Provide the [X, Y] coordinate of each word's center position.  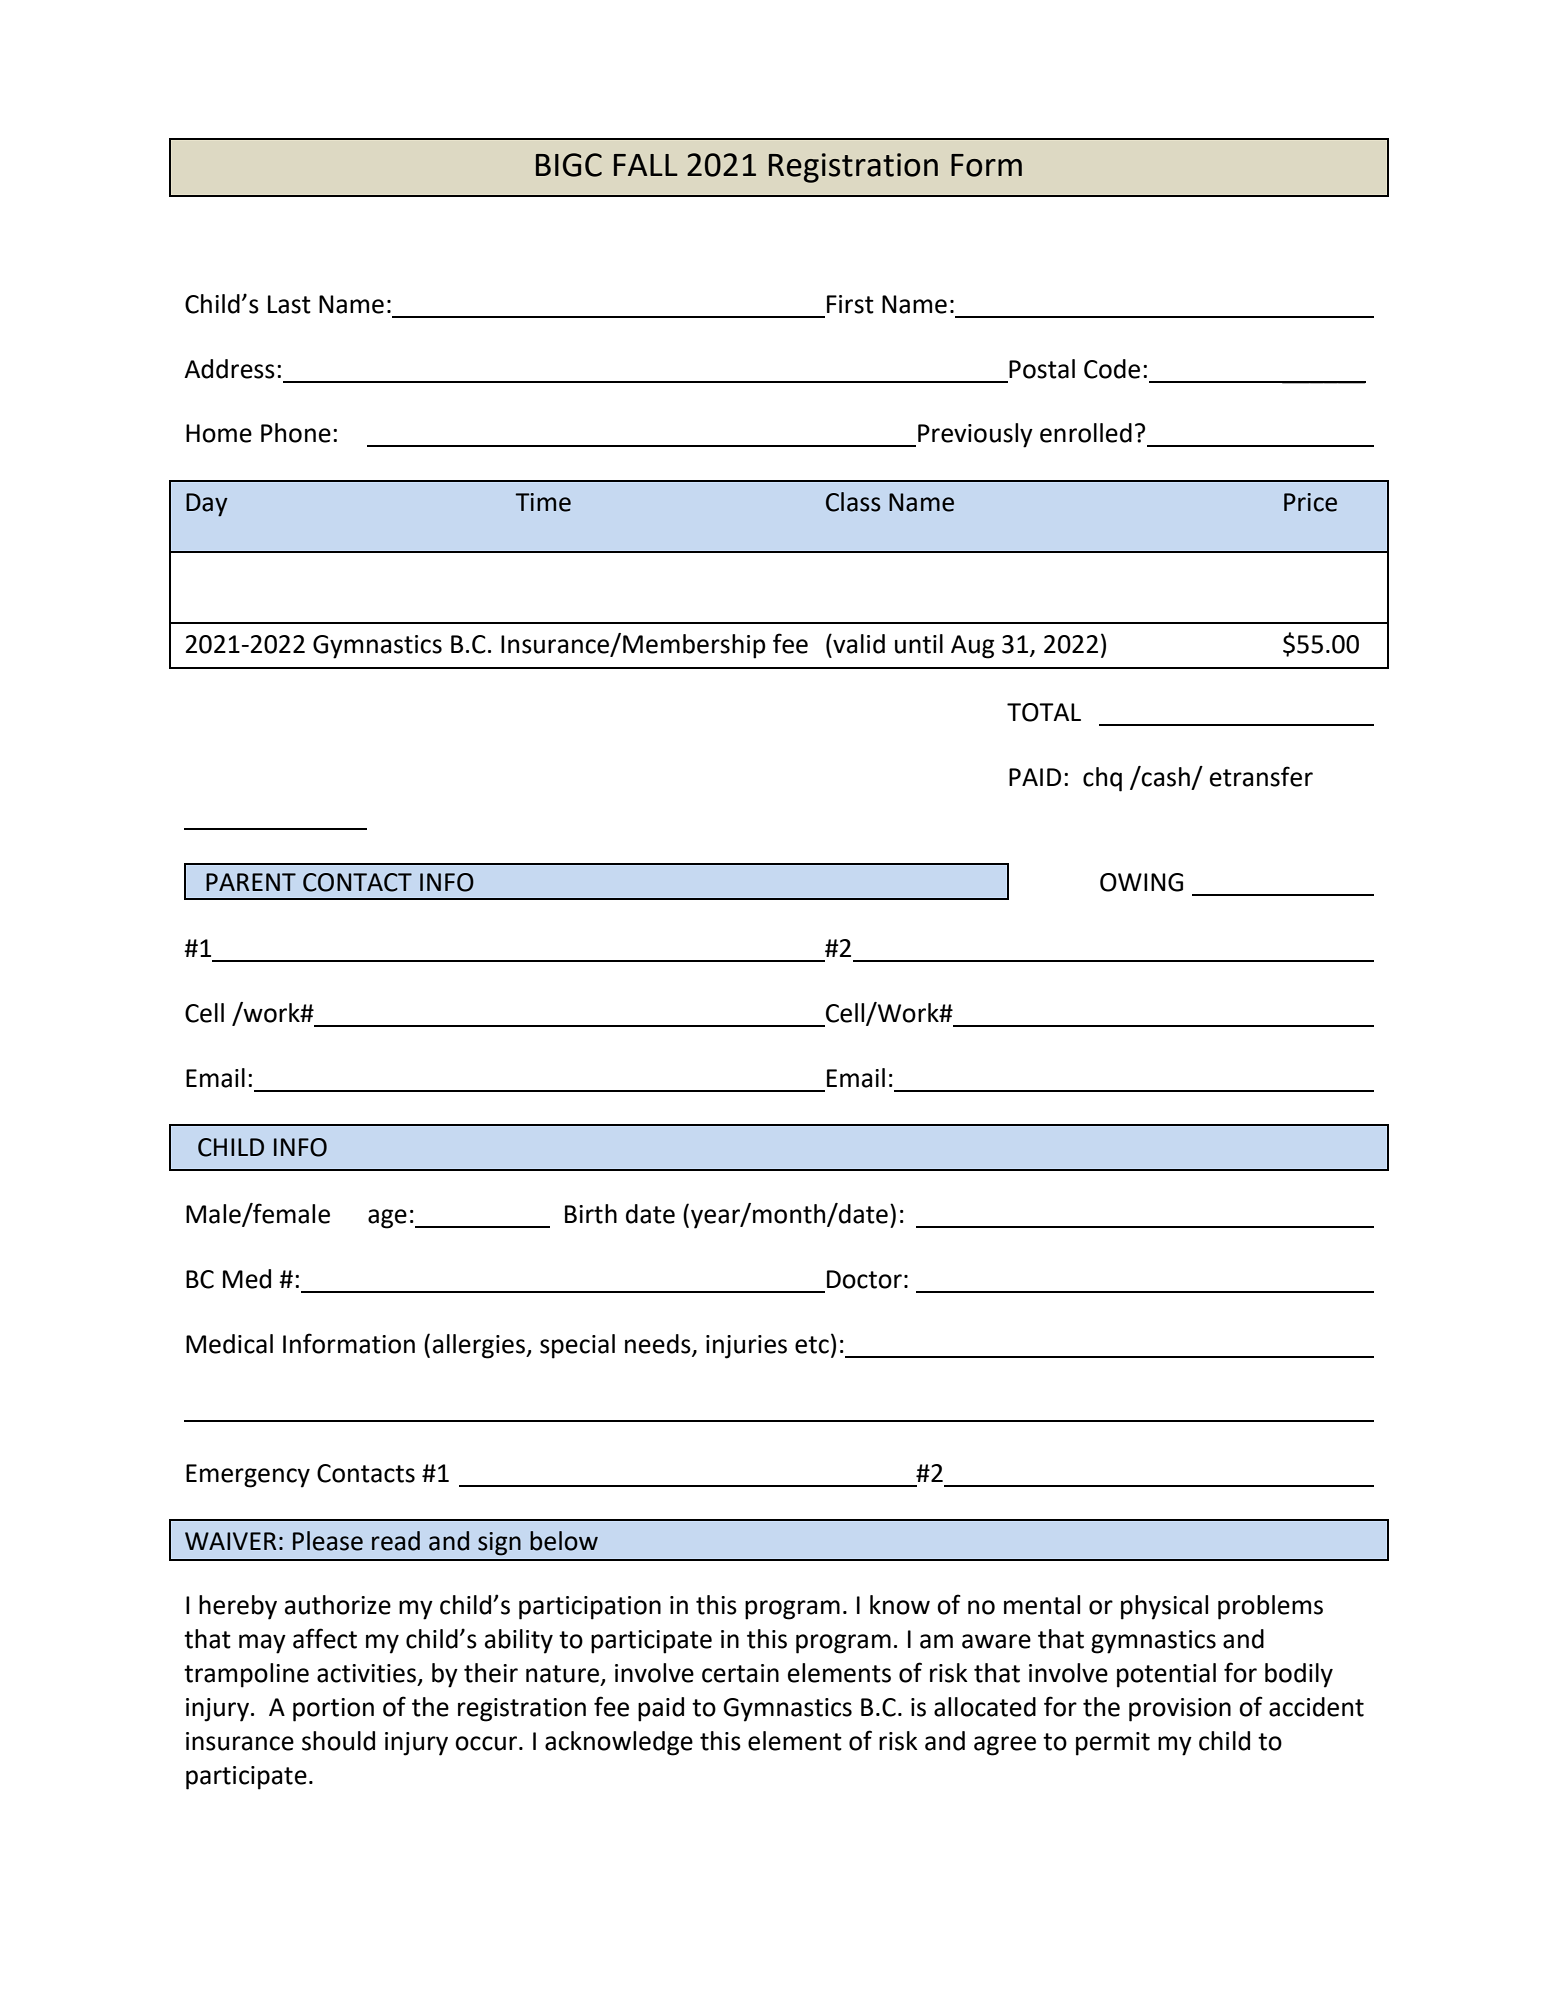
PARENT [251, 882]
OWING [1141, 882]
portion [333, 1710]
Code [1112, 369]
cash [1165, 776]
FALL [646, 165]
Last [289, 304]
